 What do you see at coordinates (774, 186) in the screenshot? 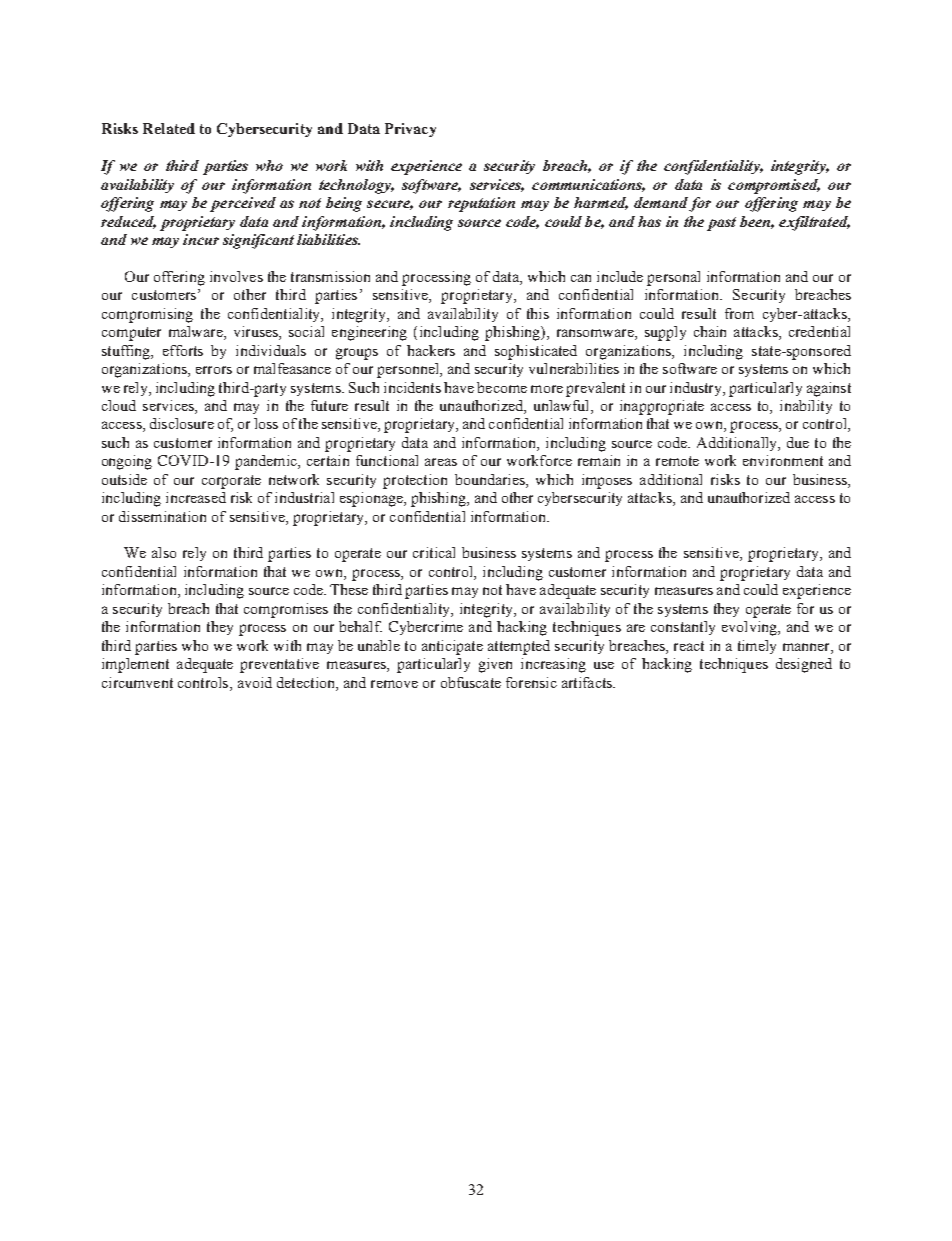
I see `compromised` at bounding box center [774, 186].
